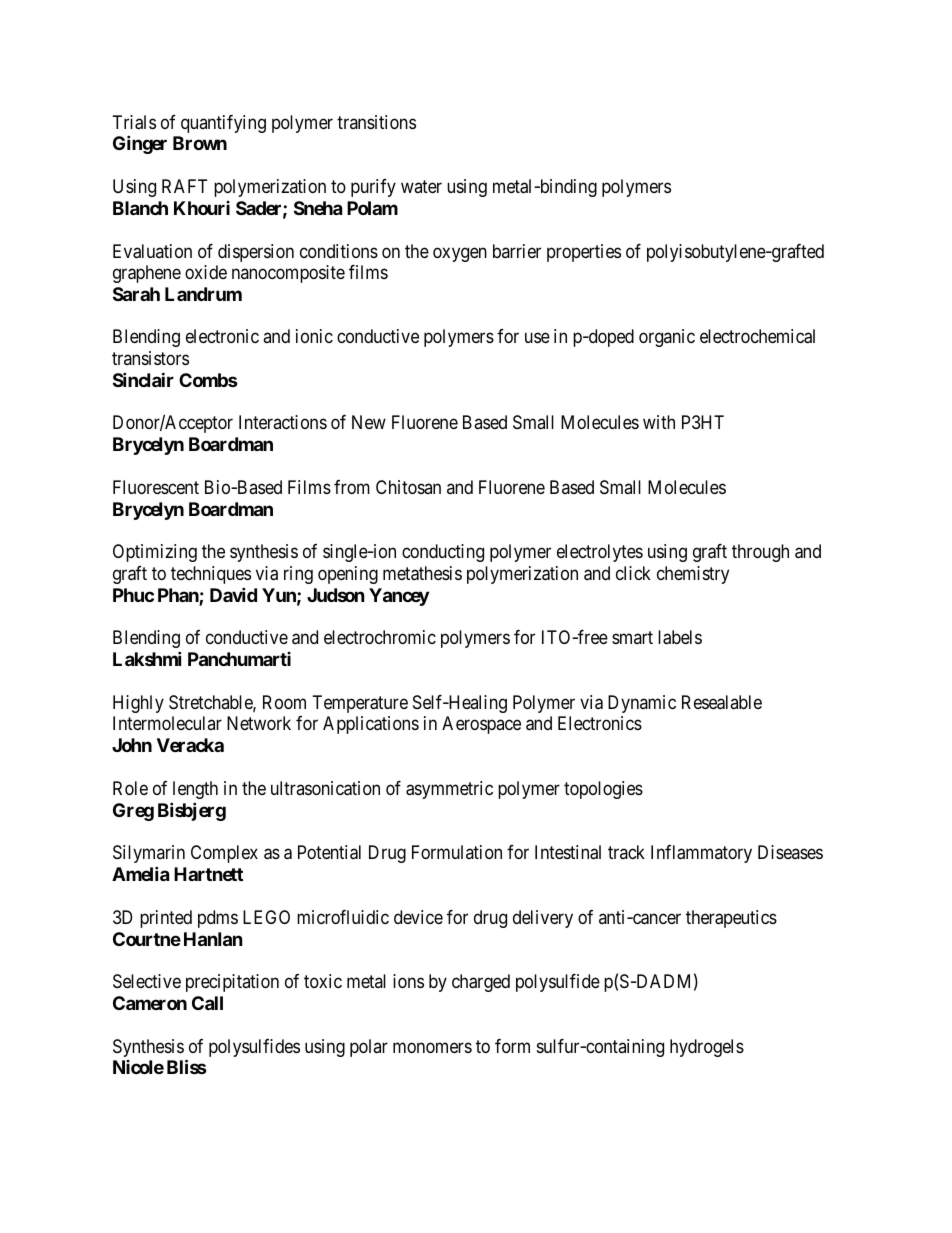  What do you see at coordinates (432, 1047) in the screenshot?
I see `monomers` at bounding box center [432, 1047].
